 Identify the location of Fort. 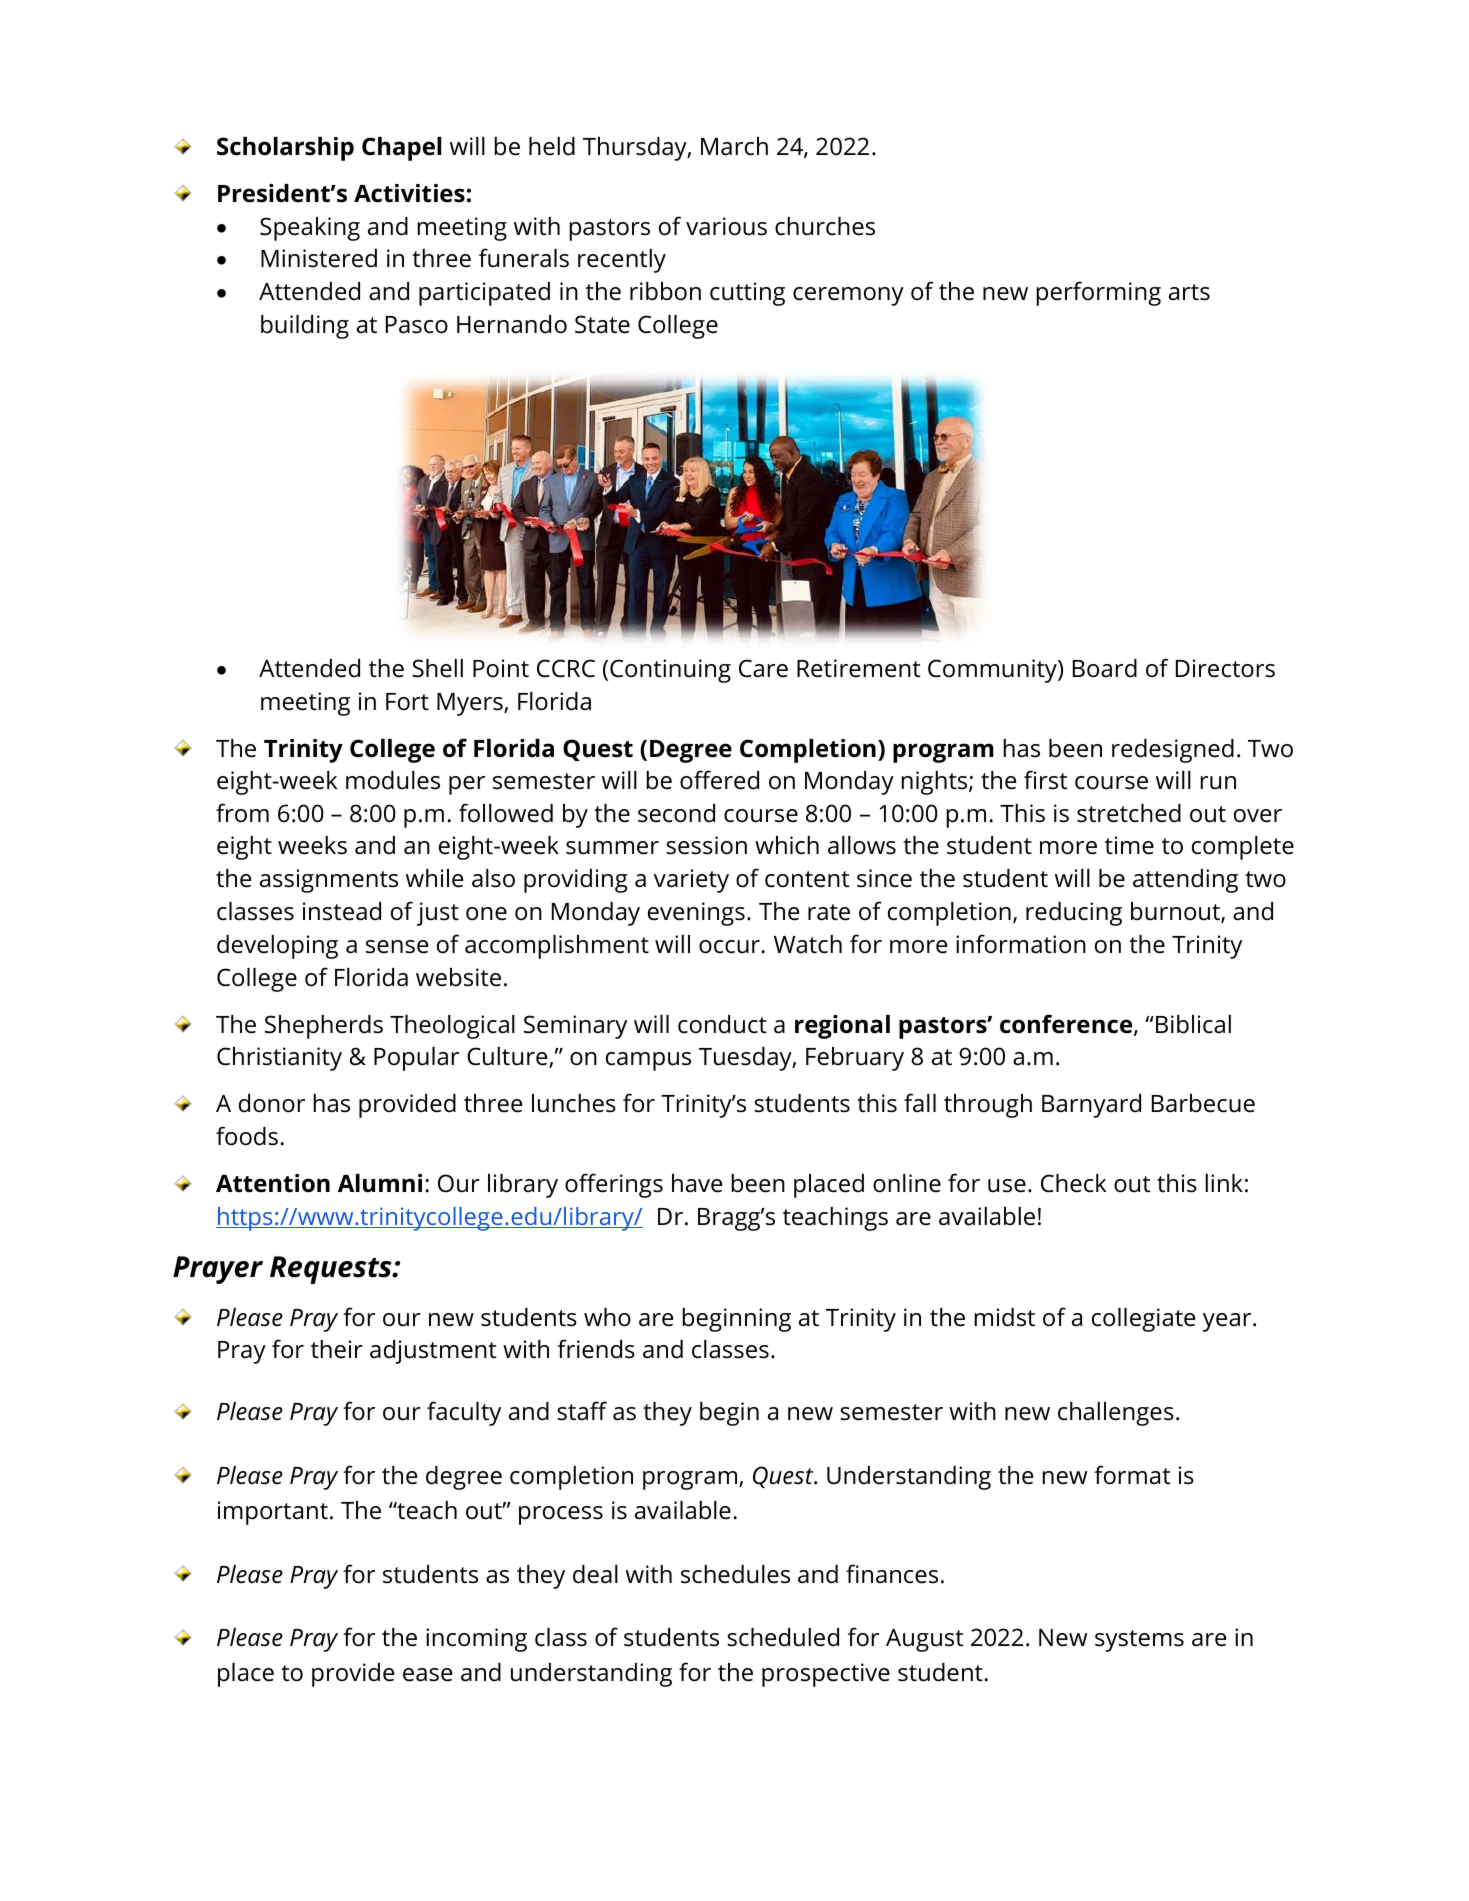
(407, 702).
